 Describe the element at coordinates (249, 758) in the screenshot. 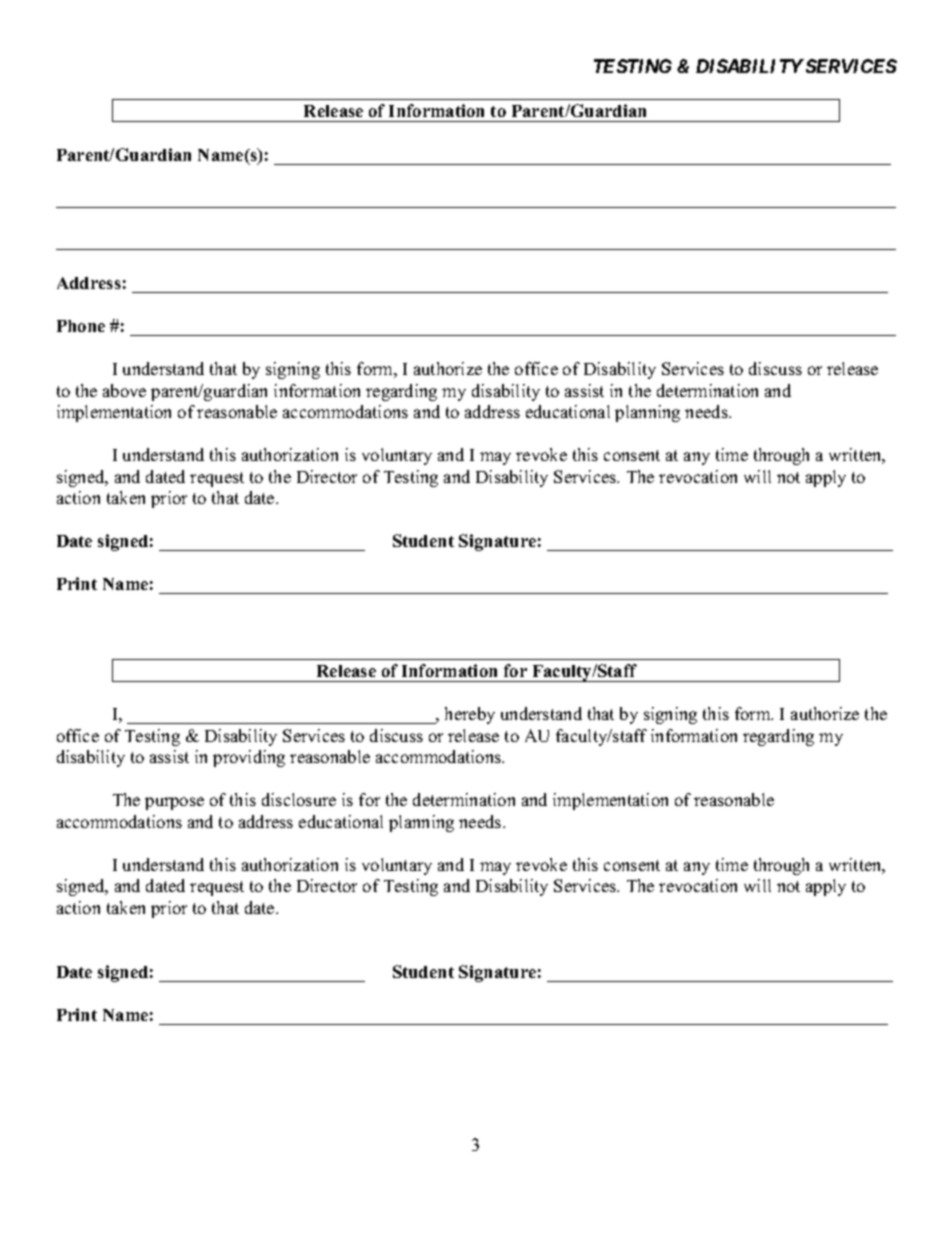

I see `providing` at that location.
